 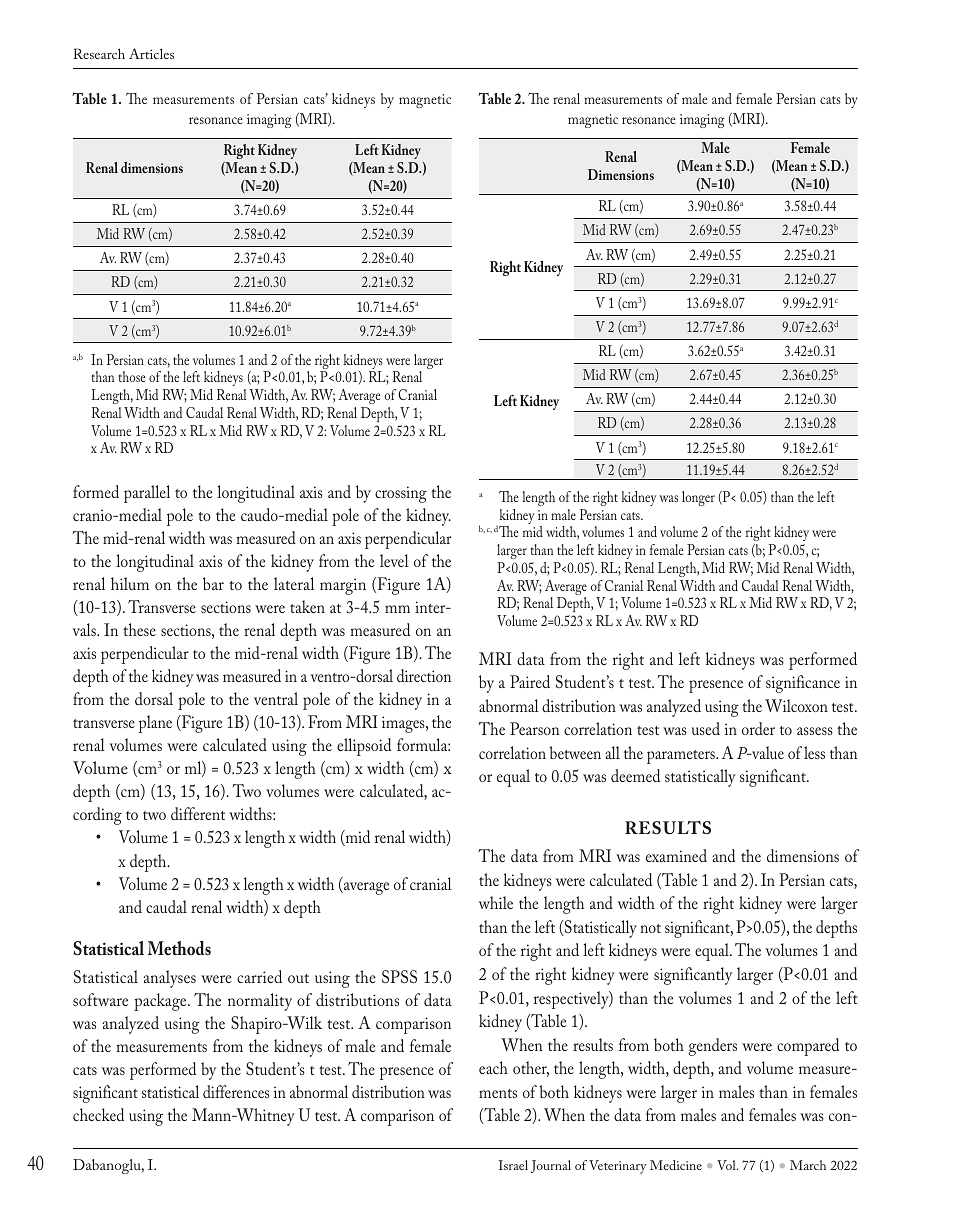 I want to click on level, so click(x=394, y=560).
